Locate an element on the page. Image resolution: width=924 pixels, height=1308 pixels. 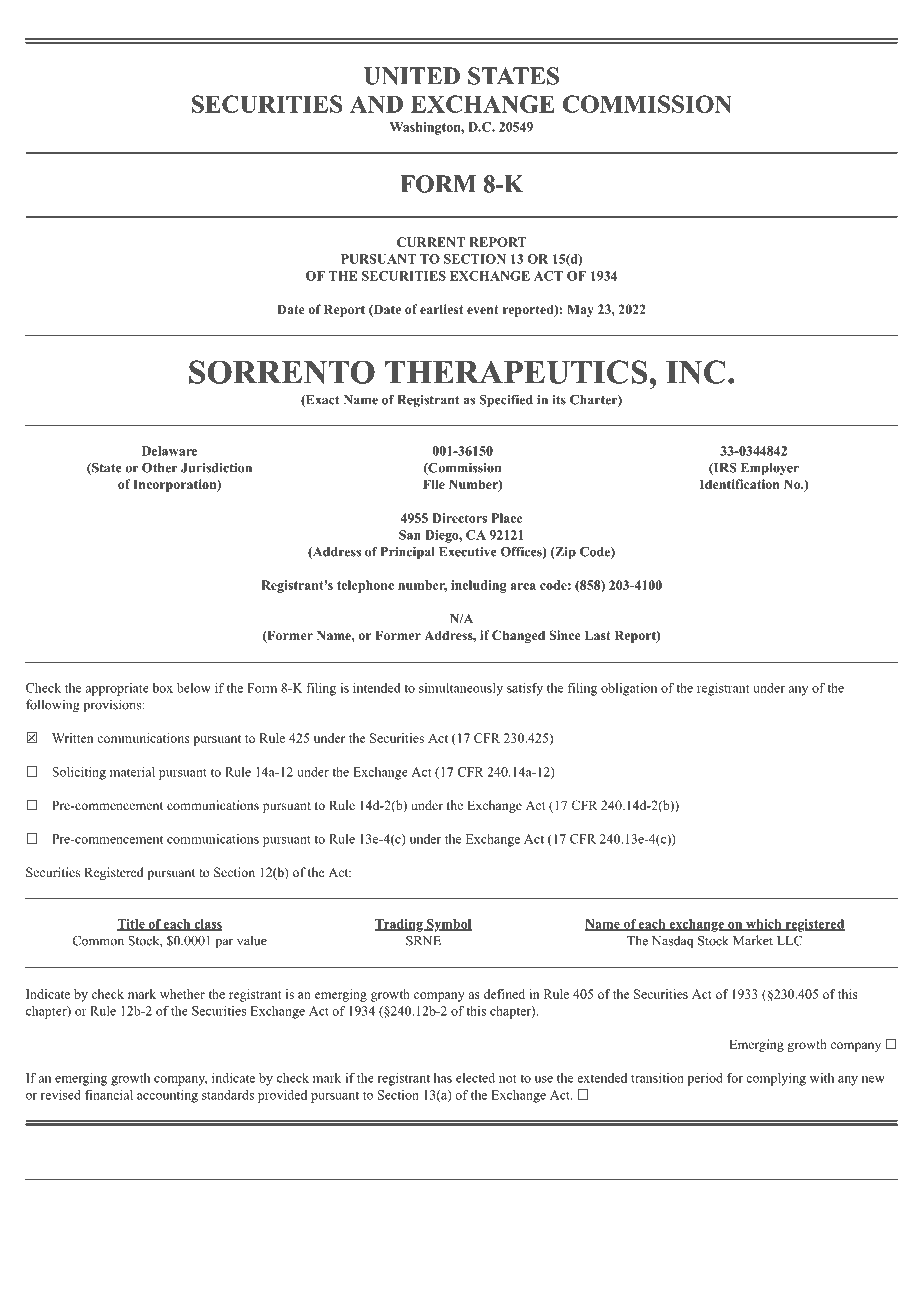
obligation is located at coordinates (629, 689).
